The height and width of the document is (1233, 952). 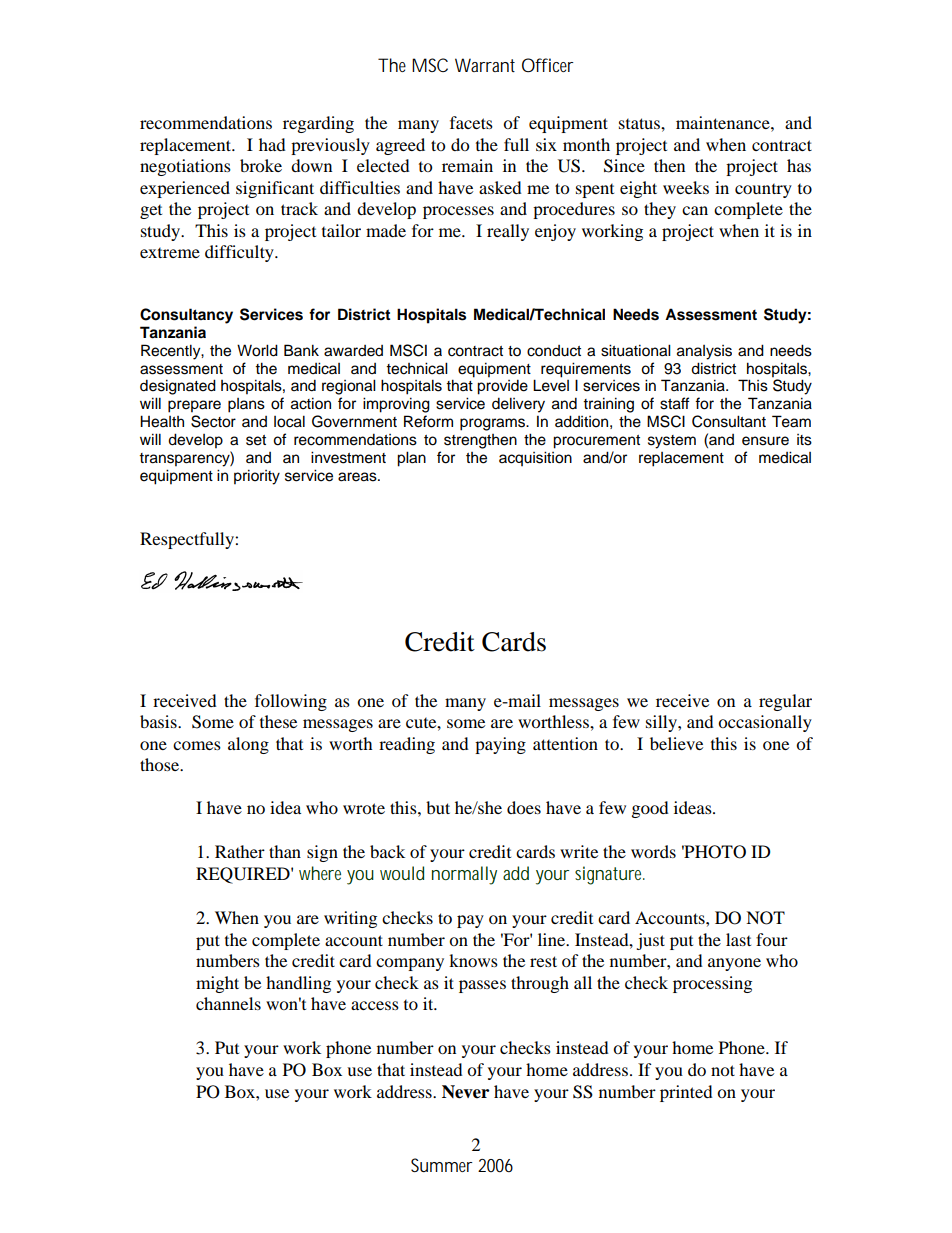 What do you see at coordinates (257, 350) in the document?
I see `World` at bounding box center [257, 350].
